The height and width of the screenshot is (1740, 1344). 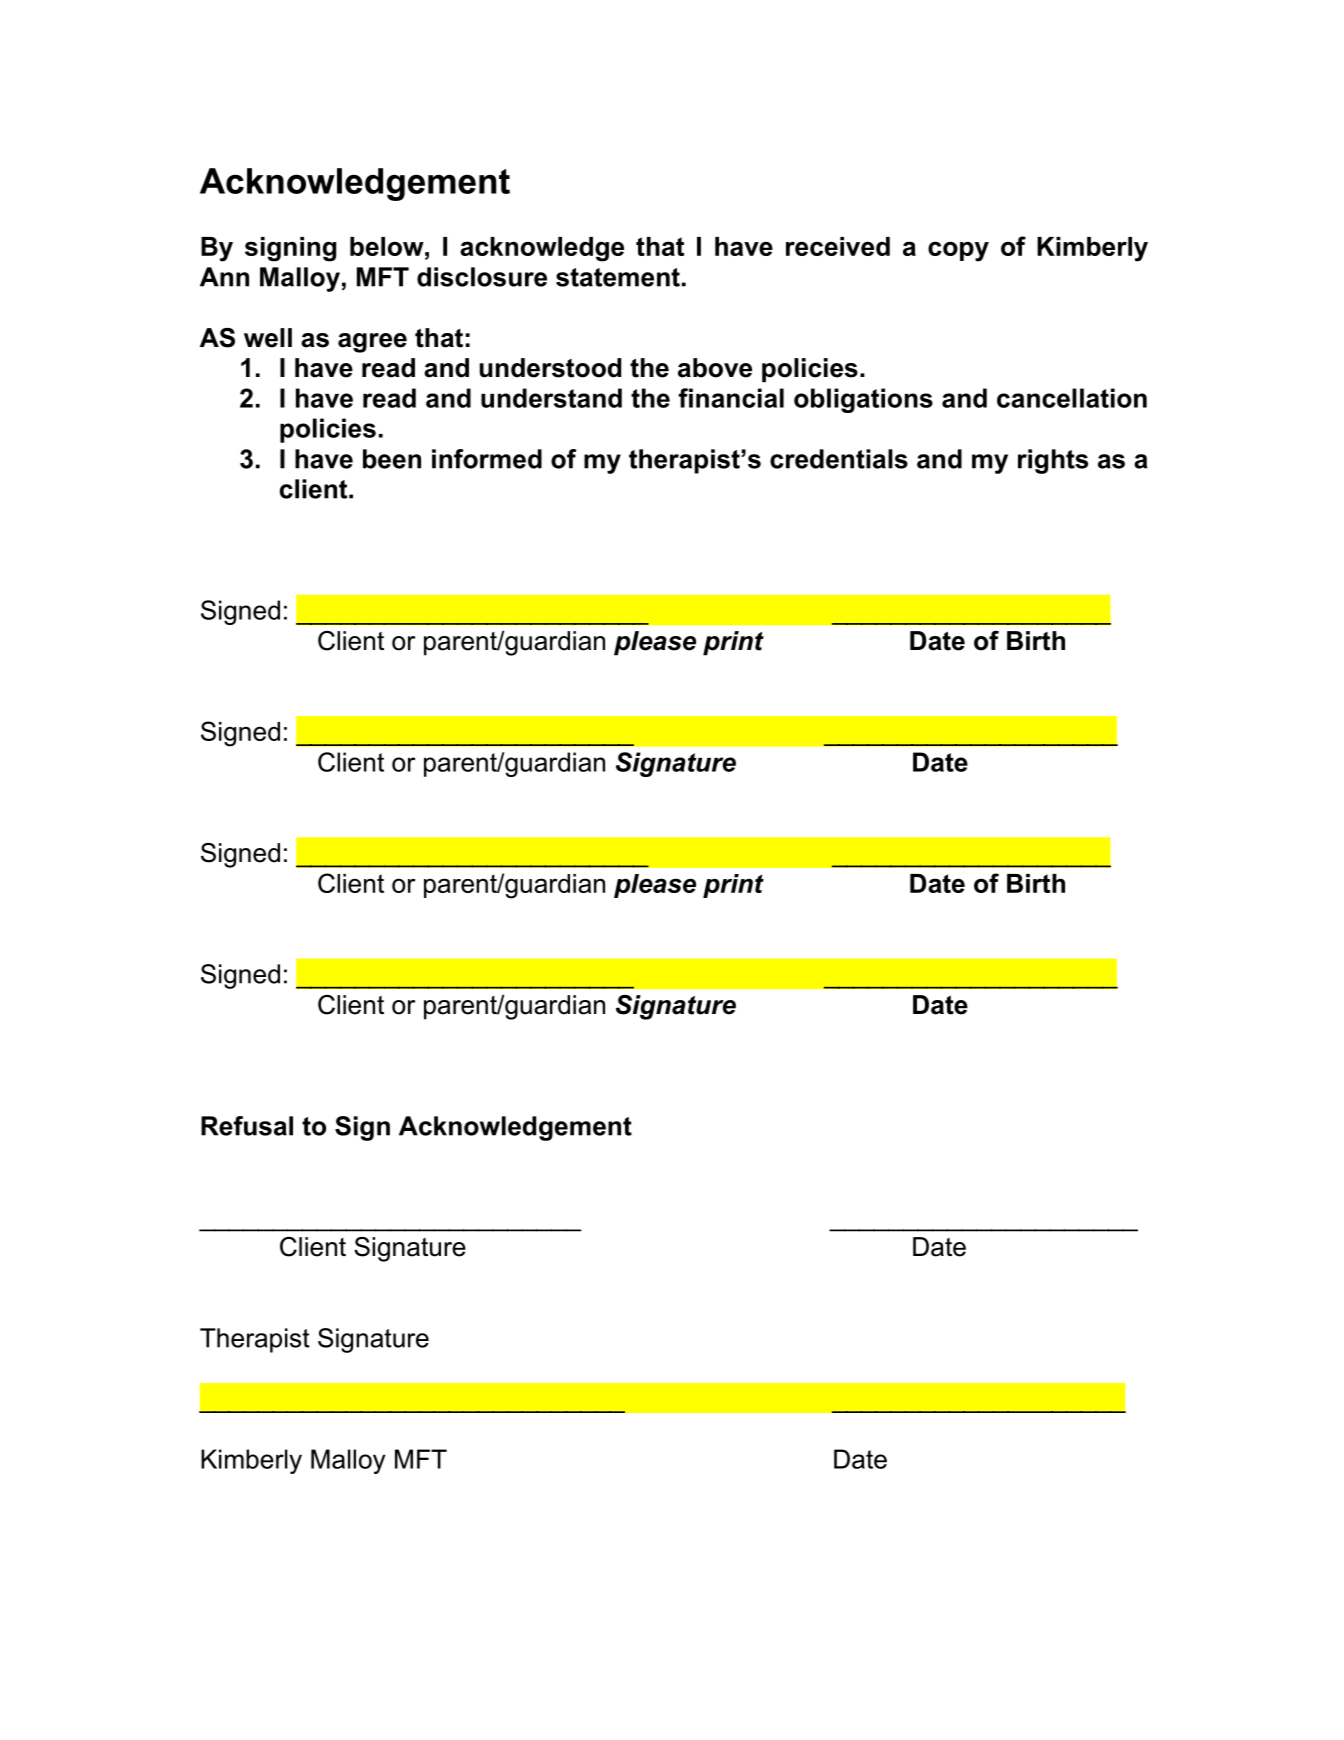 What do you see at coordinates (224, 277) in the screenshot?
I see `Ann` at bounding box center [224, 277].
